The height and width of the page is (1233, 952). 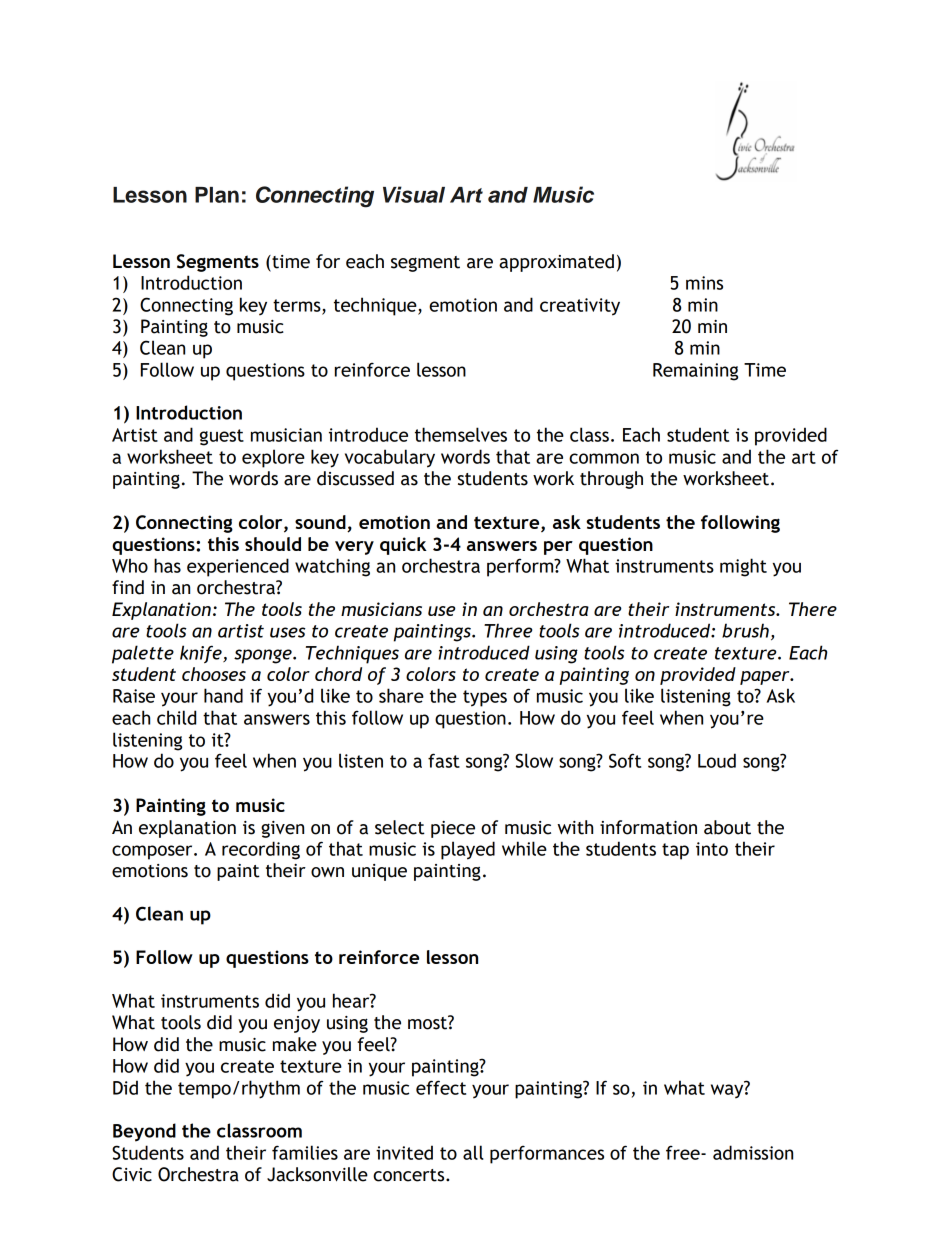 What do you see at coordinates (556, 263) in the page?
I see `approximated` at bounding box center [556, 263].
